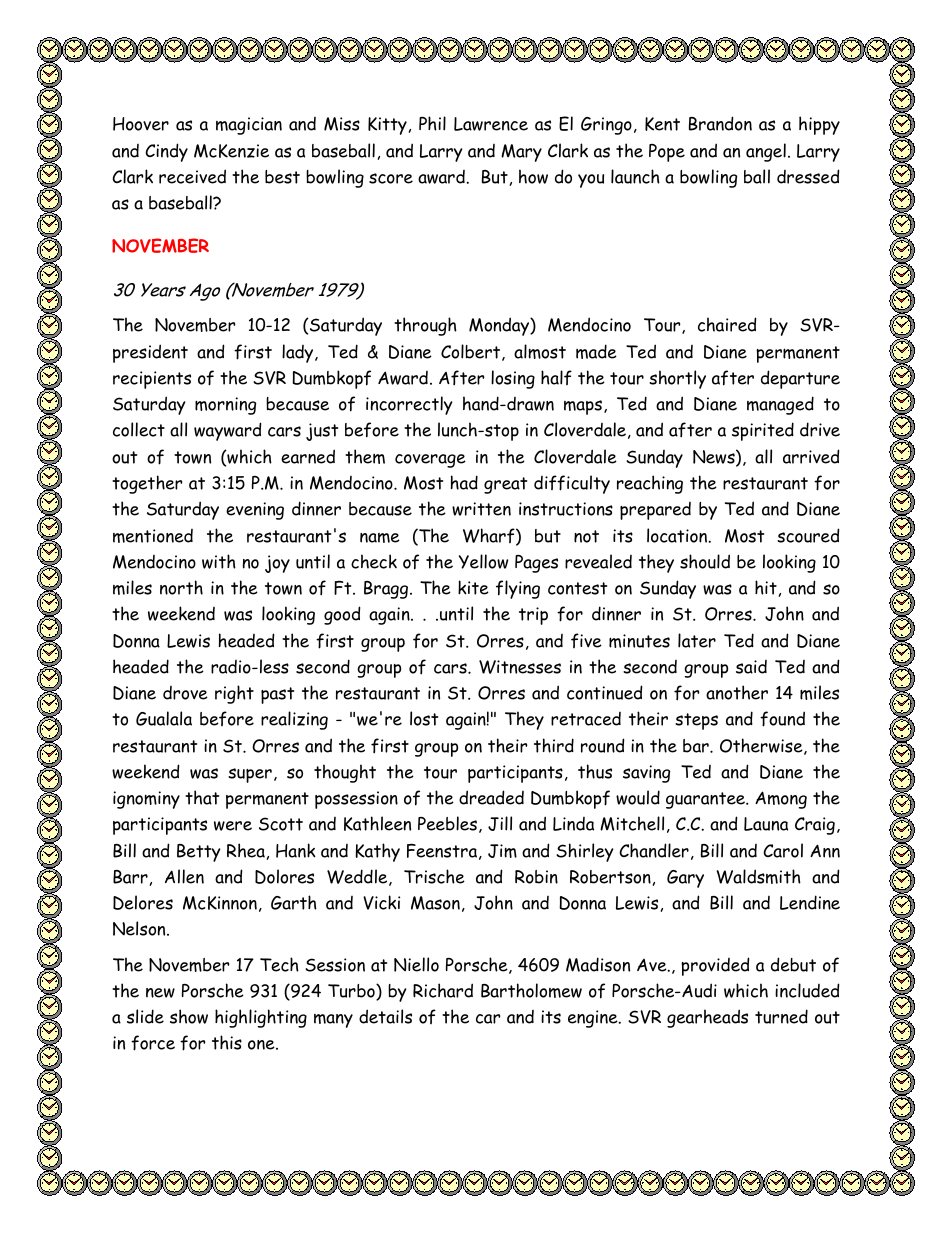  Describe the element at coordinates (202, 797) in the screenshot. I see `that` at that location.
